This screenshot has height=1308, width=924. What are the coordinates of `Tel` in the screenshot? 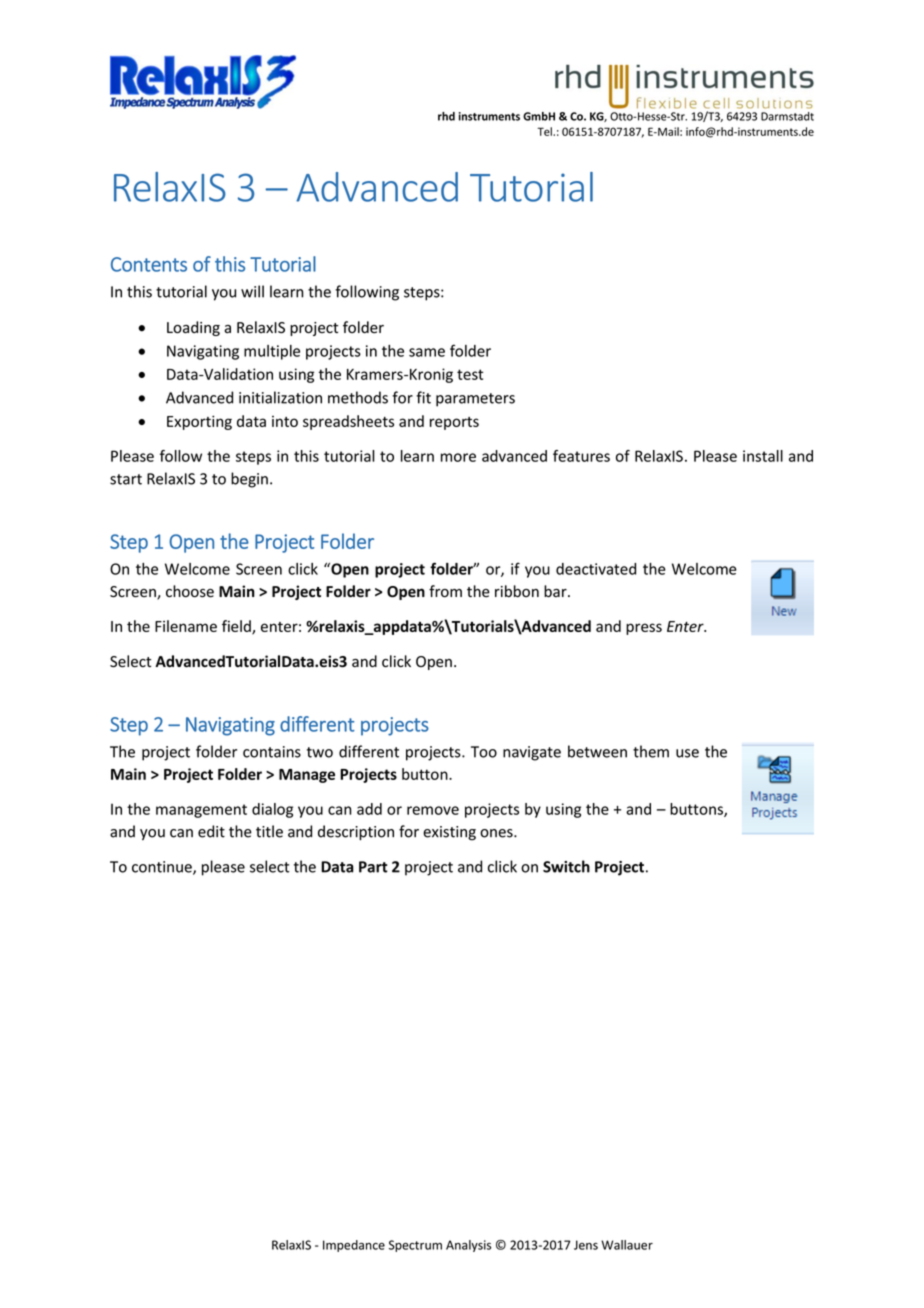 It's located at (545, 131).
